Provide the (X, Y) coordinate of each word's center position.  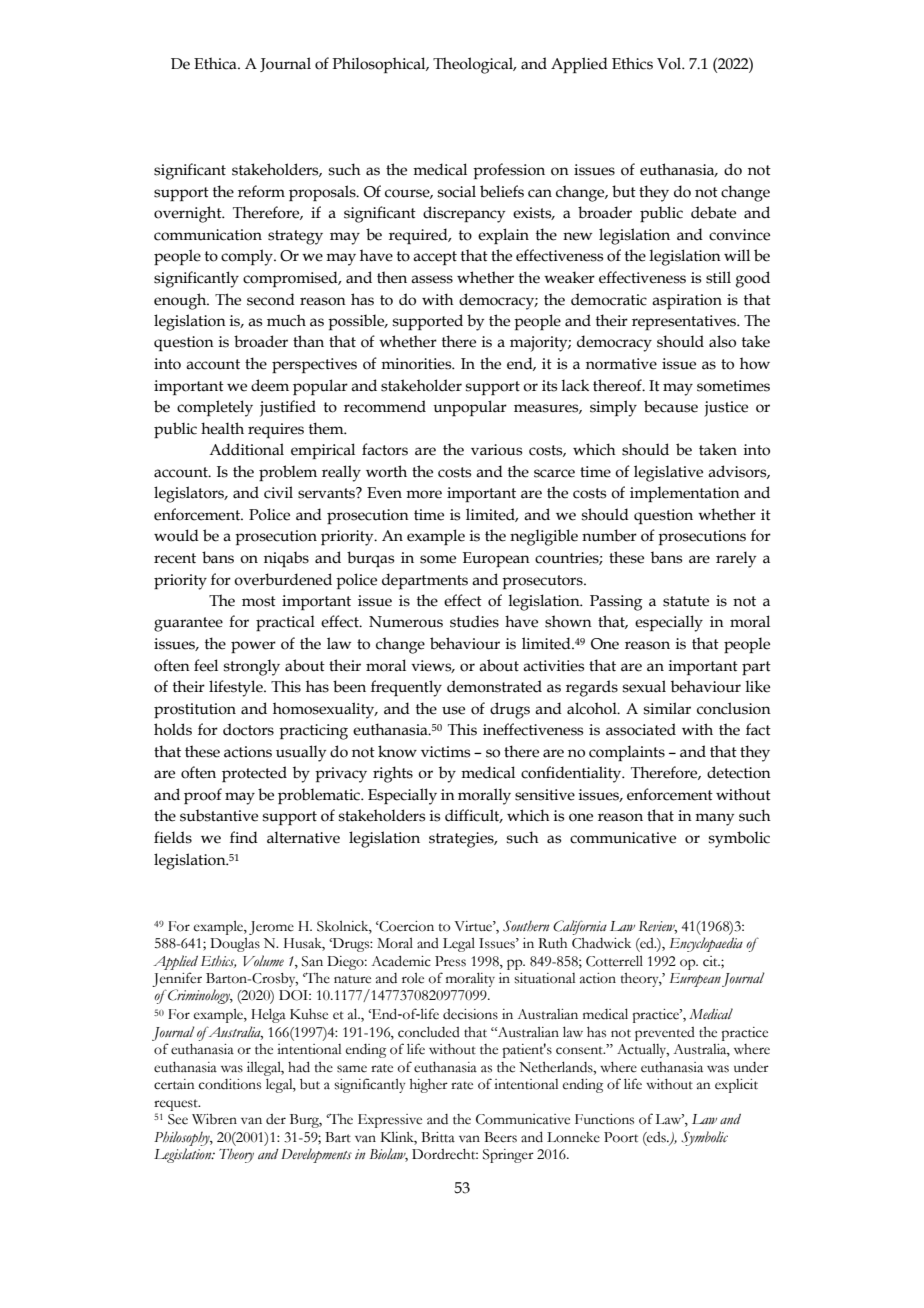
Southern (526, 926)
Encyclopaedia (706, 944)
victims (446, 752)
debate (713, 212)
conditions (230, 1084)
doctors (248, 729)
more (424, 494)
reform (261, 191)
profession (509, 171)
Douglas (235, 945)
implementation (685, 494)
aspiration (687, 301)
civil (278, 492)
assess (432, 279)
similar (667, 708)
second (271, 299)
